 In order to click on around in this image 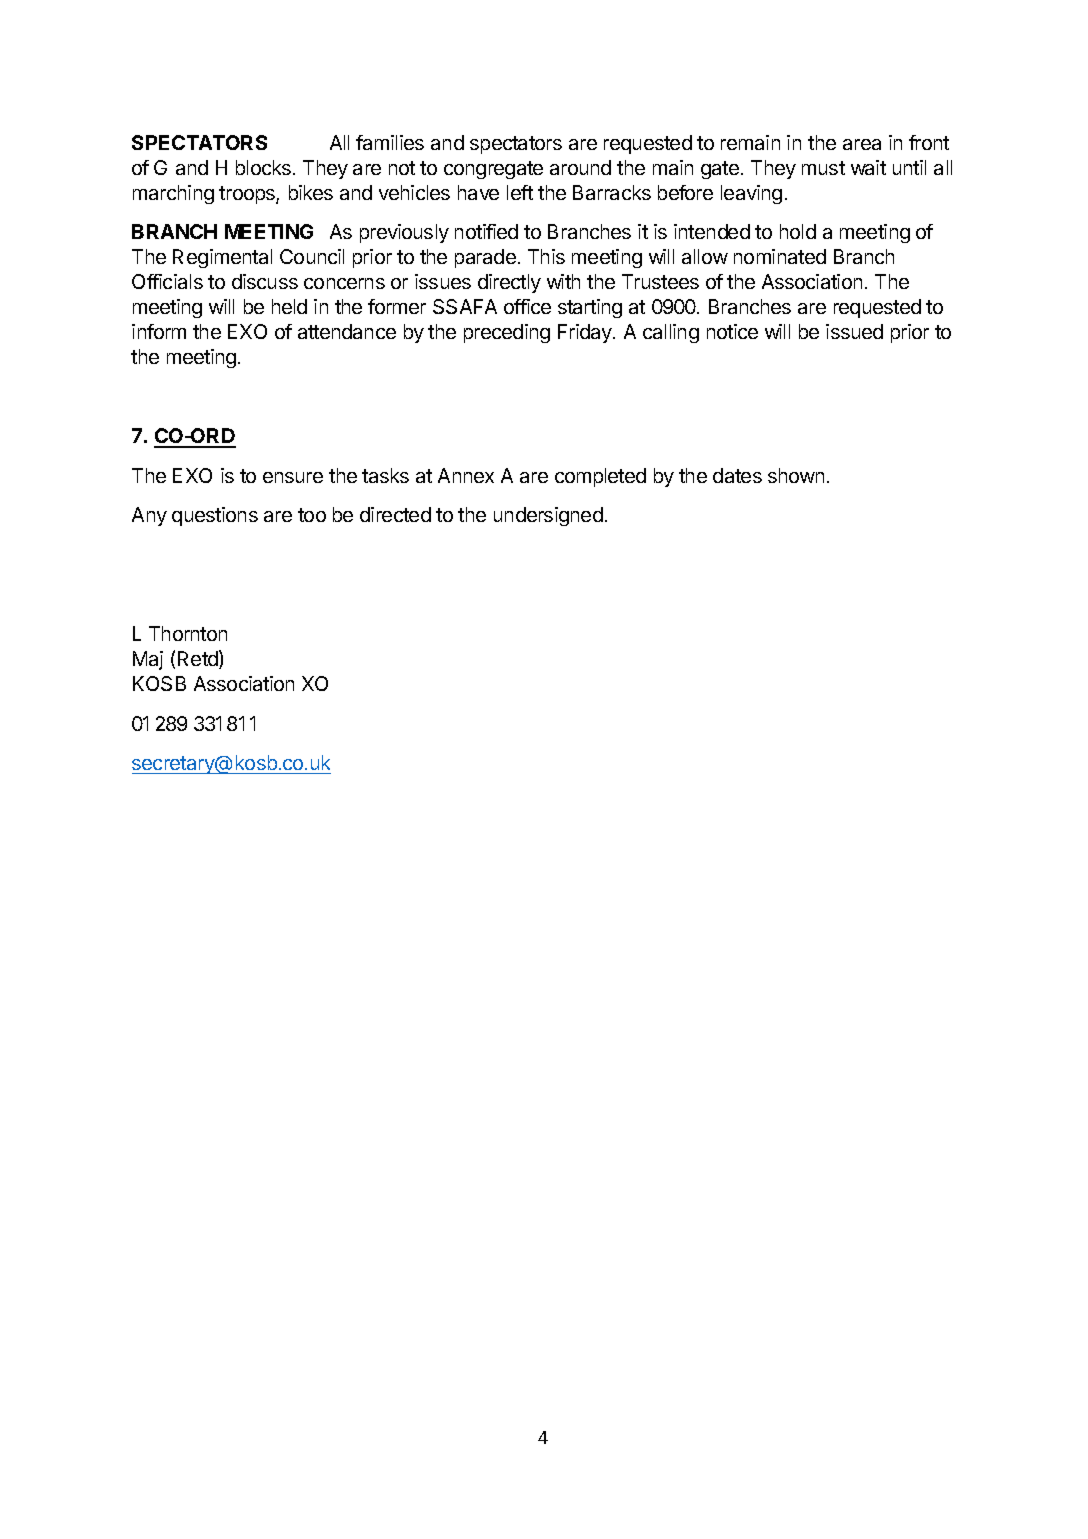, I will do `click(580, 167)`.
